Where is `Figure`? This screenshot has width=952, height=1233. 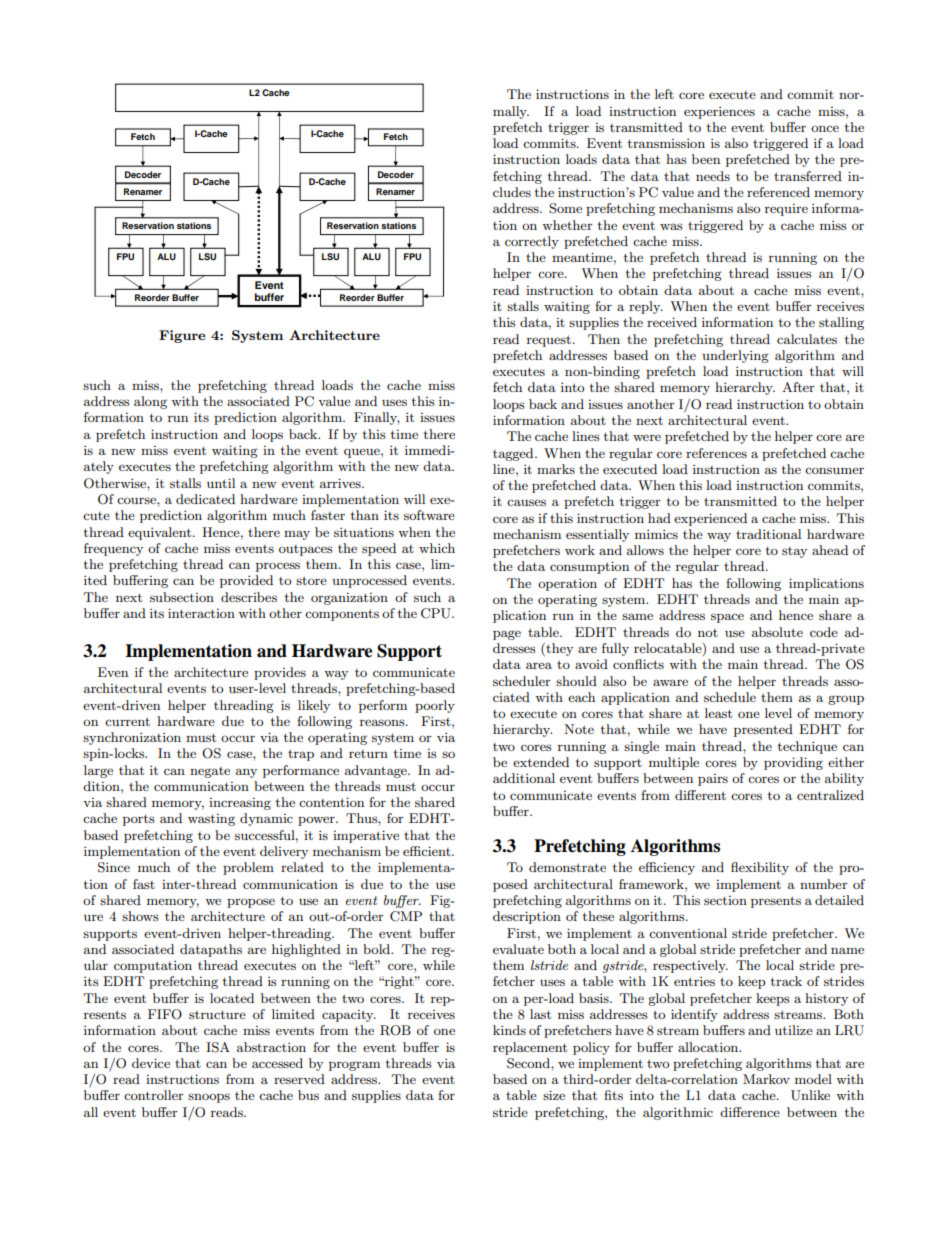 Figure is located at coordinates (182, 336).
